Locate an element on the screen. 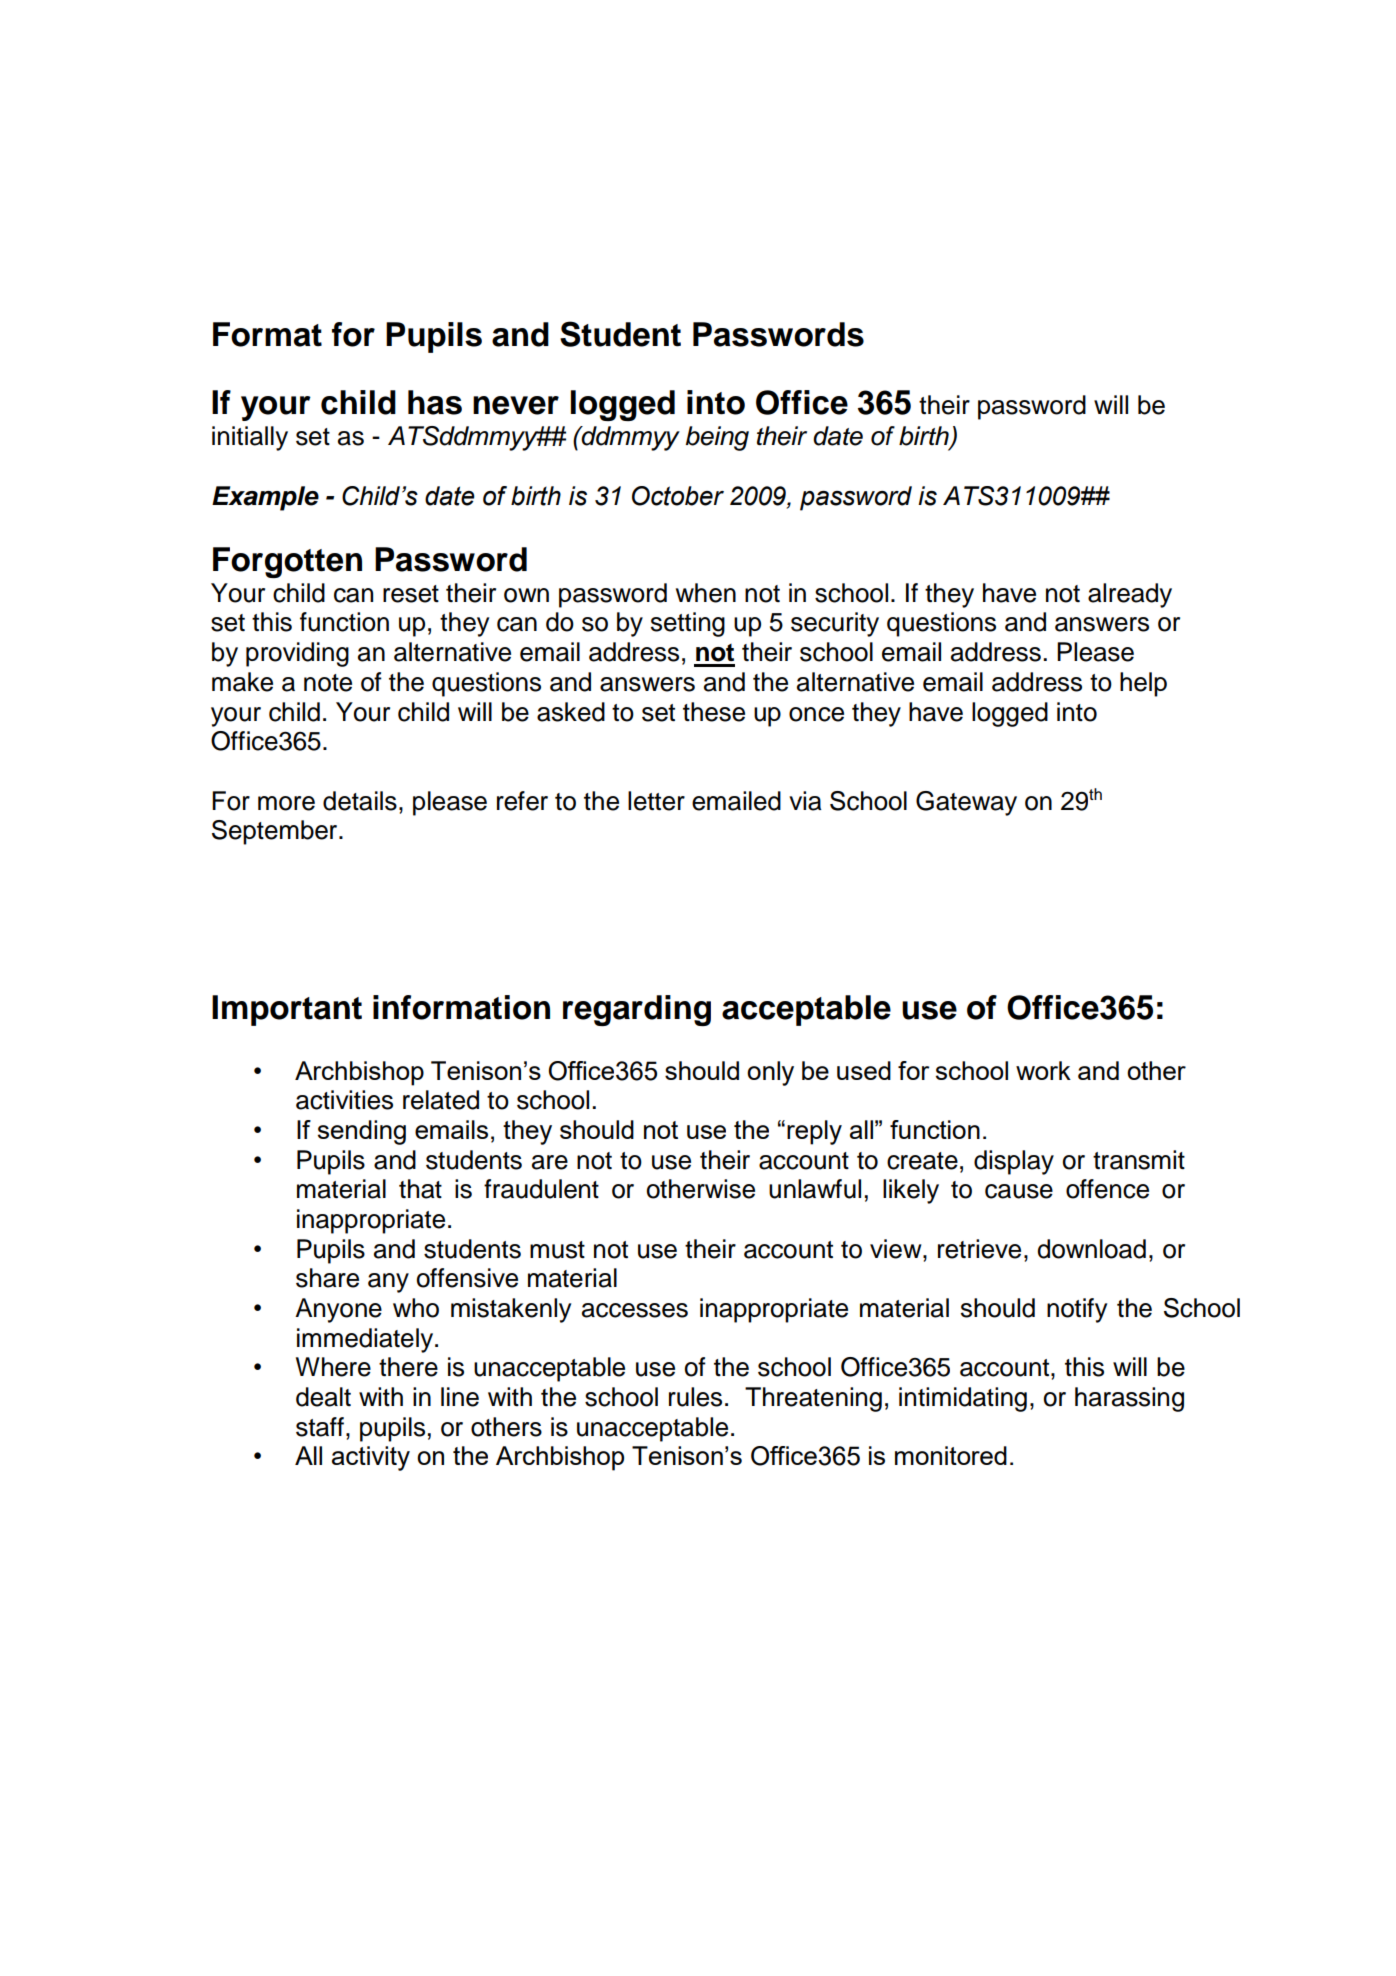 The image size is (1396, 1976). intimidating is located at coordinates (963, 1399).
